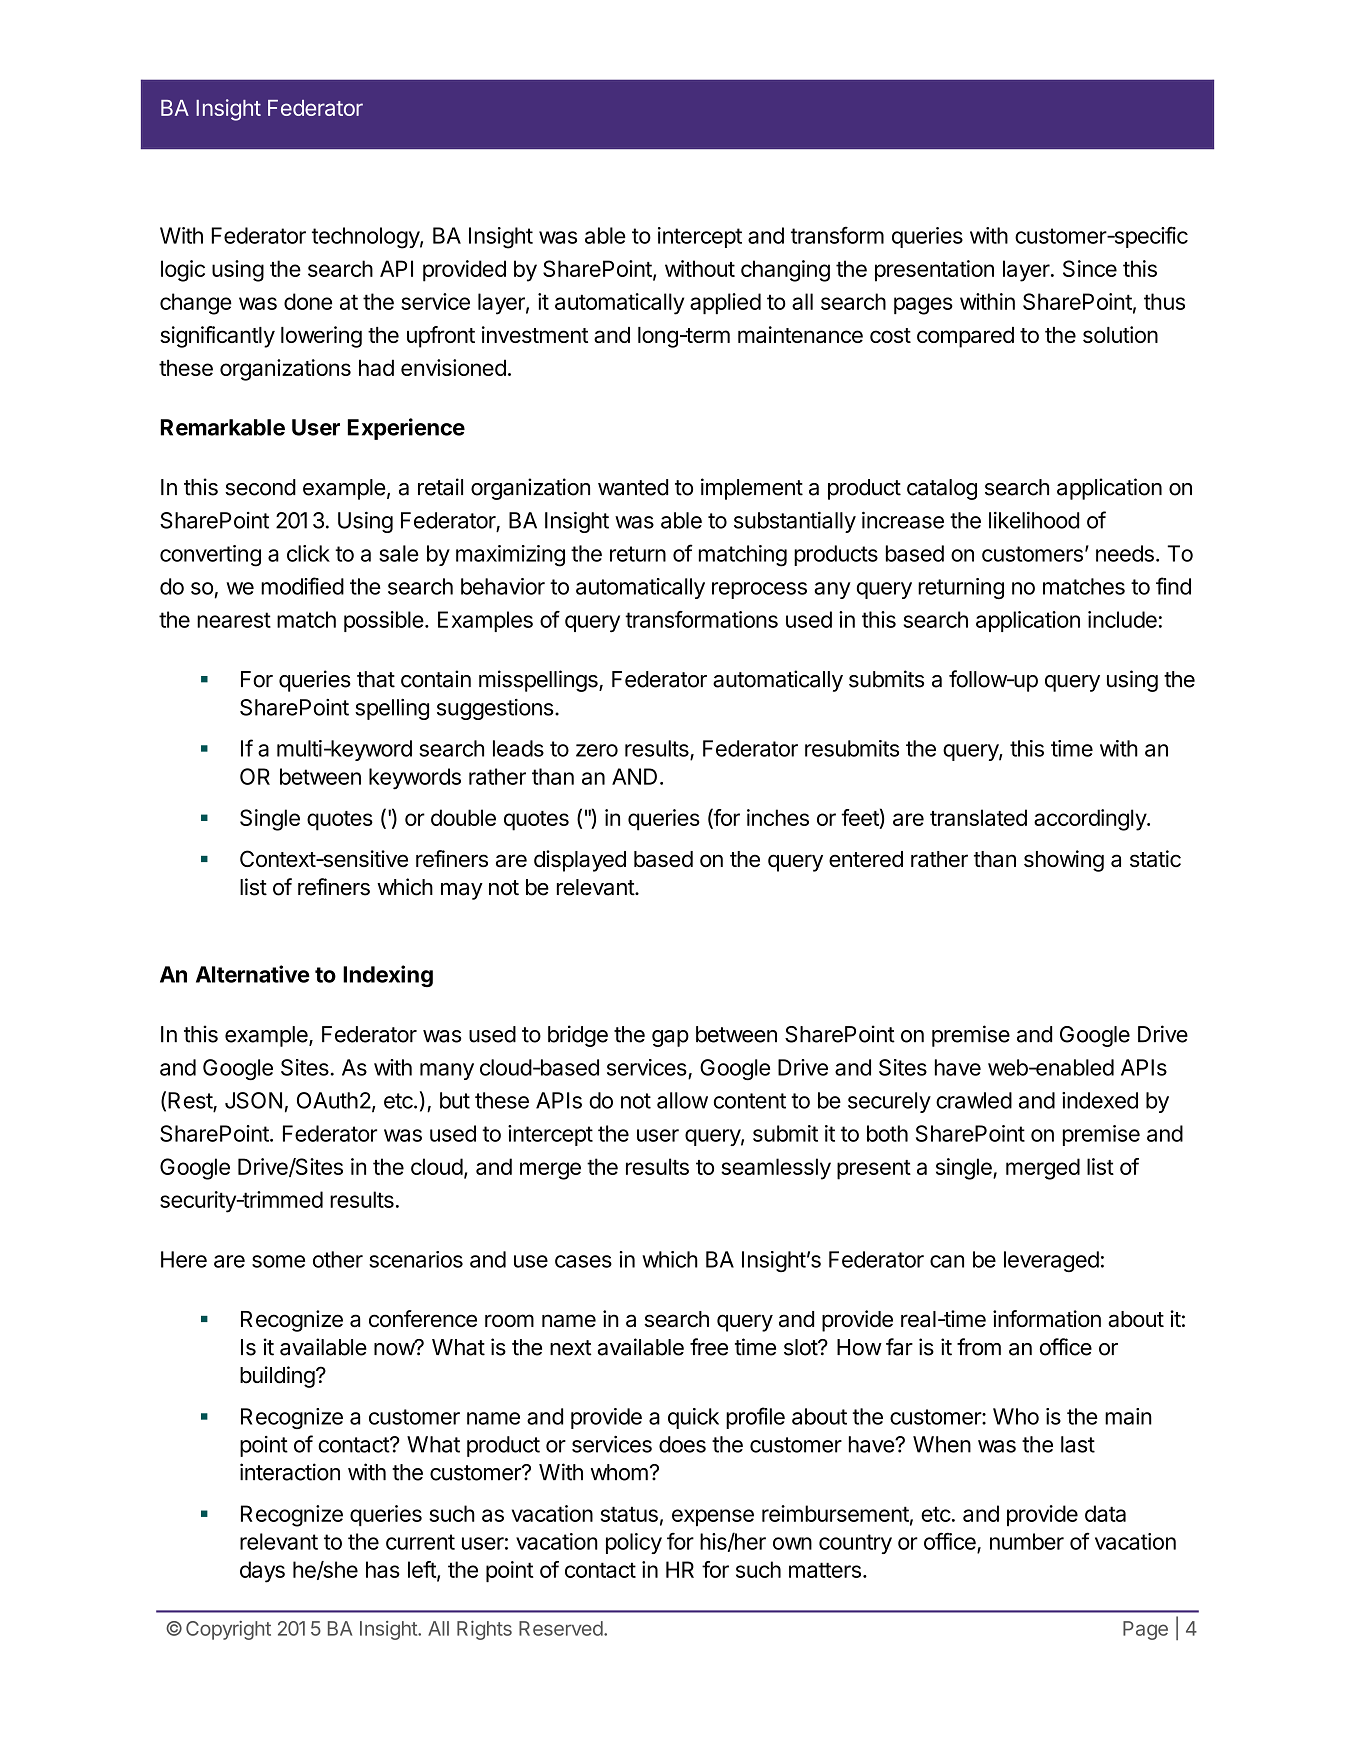  I want to click on Since, so click(1090, 268).
